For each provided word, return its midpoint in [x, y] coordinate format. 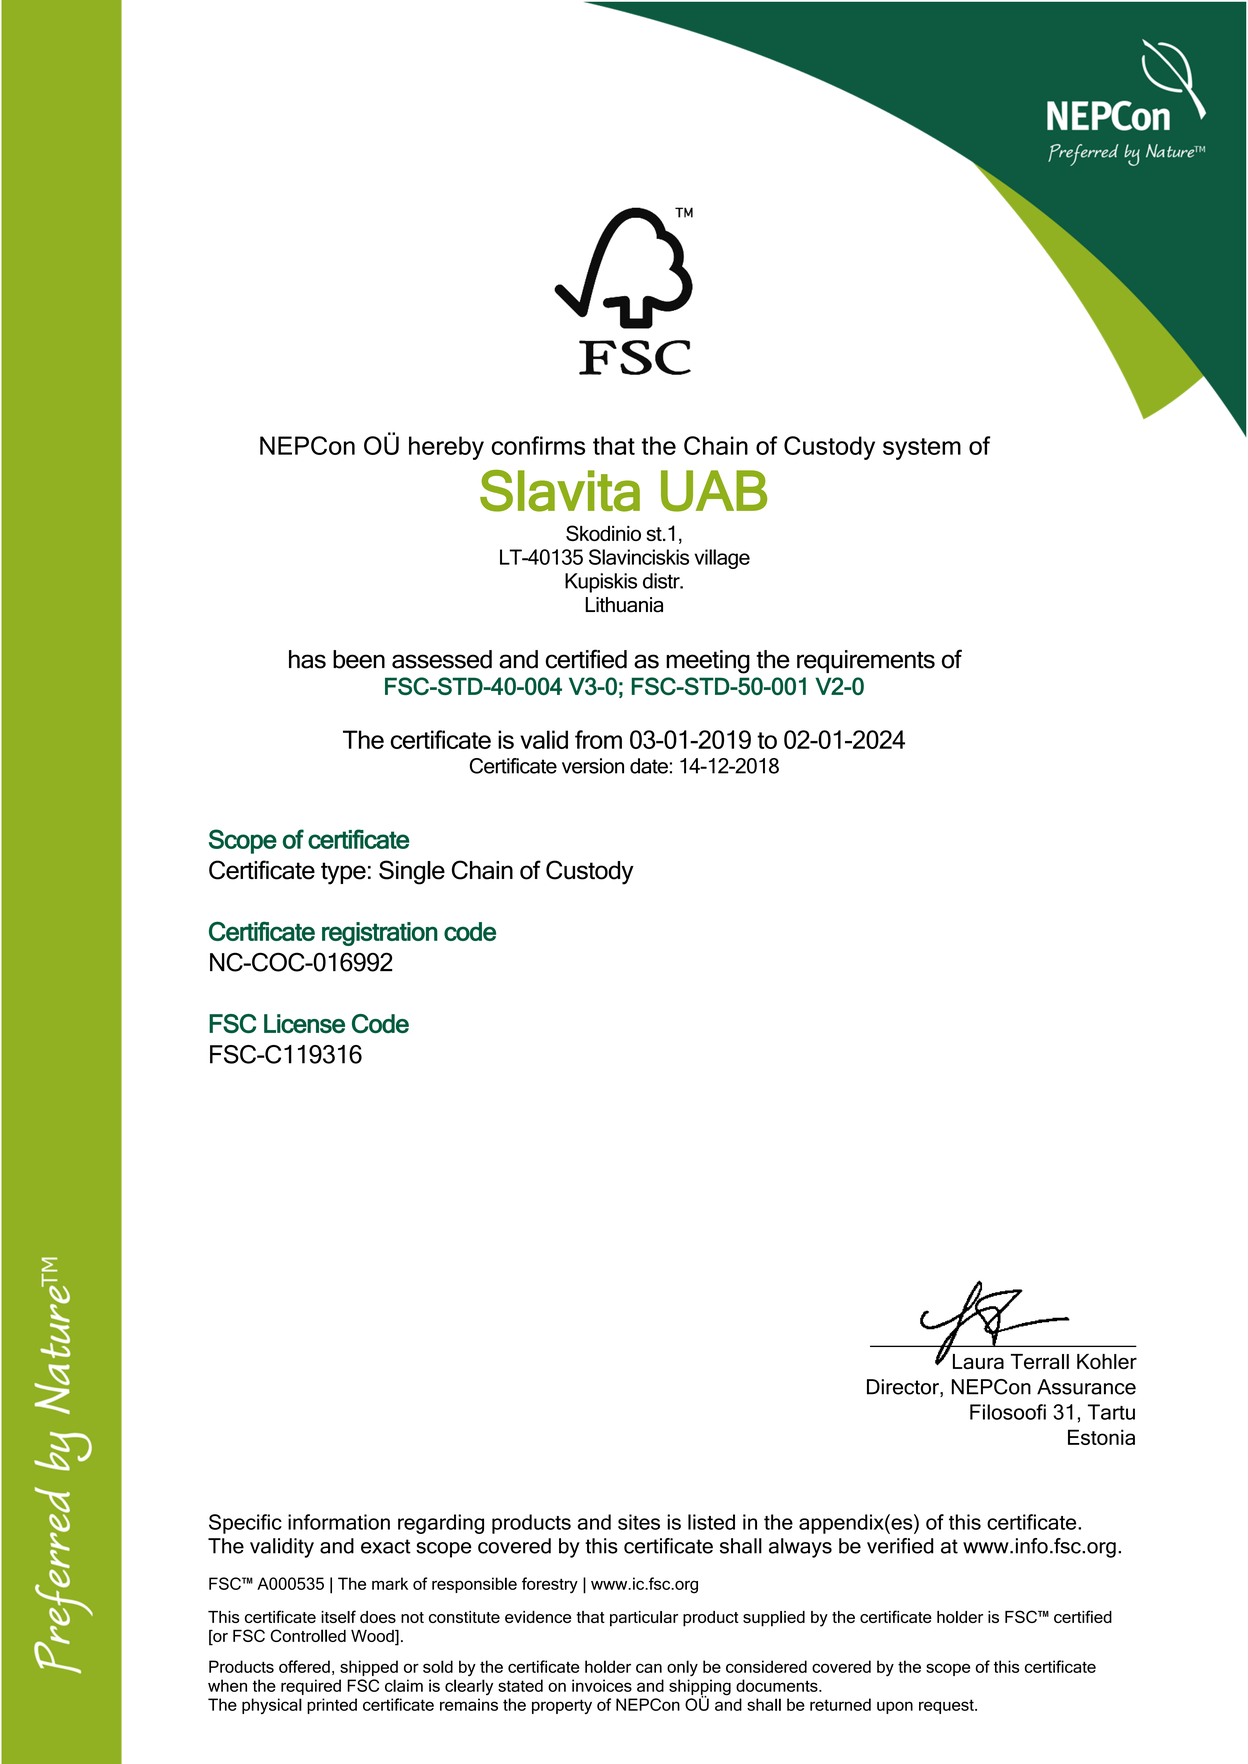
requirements [866, 661]
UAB [714, 491]
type [343, 873]
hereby [446, 448]
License [304, 1023]
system [922, 449]
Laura [978, 1361]
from [598, 739]
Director [904, 1388]
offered [304, 1666]
